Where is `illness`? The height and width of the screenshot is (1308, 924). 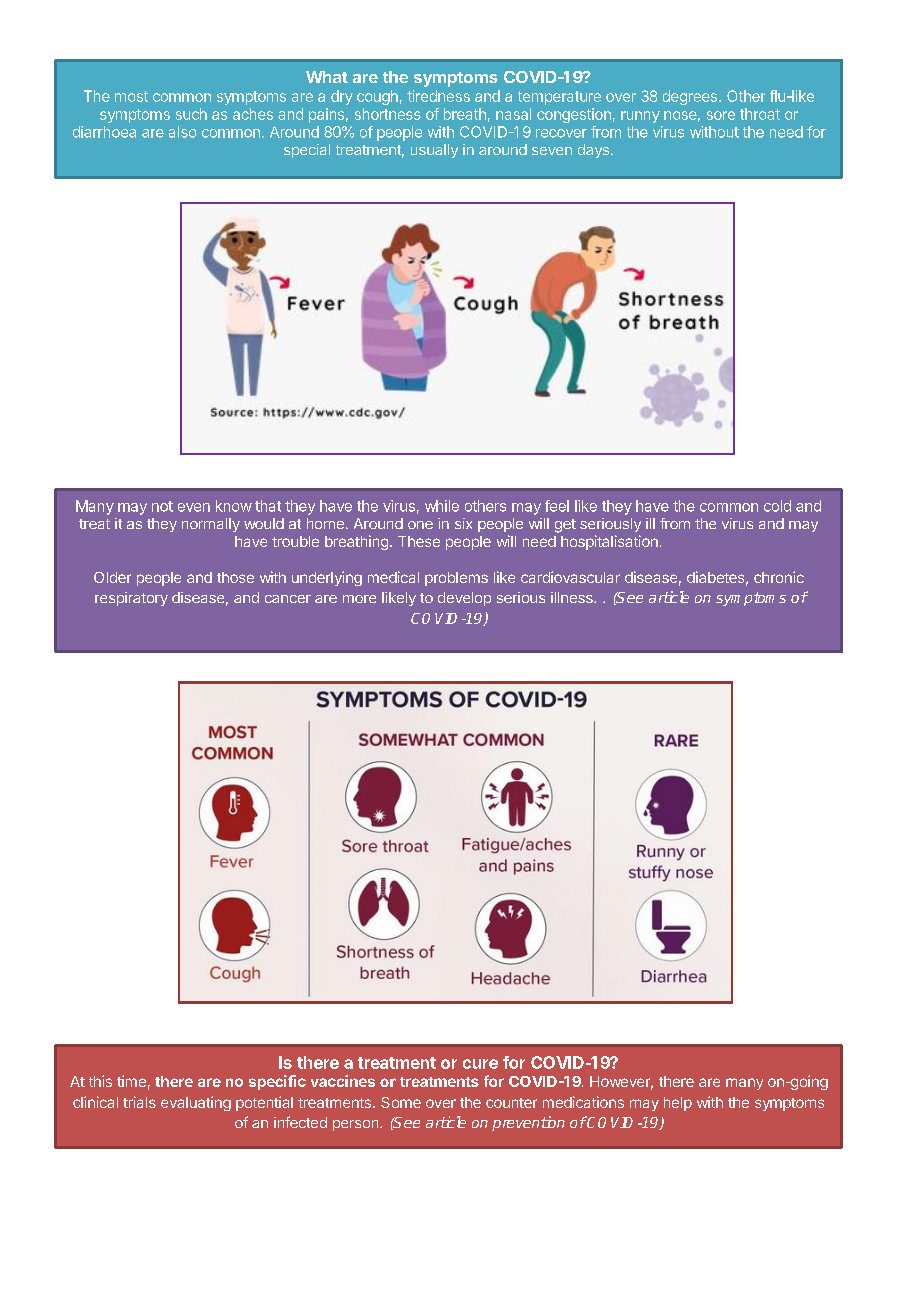
illness is located at coordinates (573, 597).
